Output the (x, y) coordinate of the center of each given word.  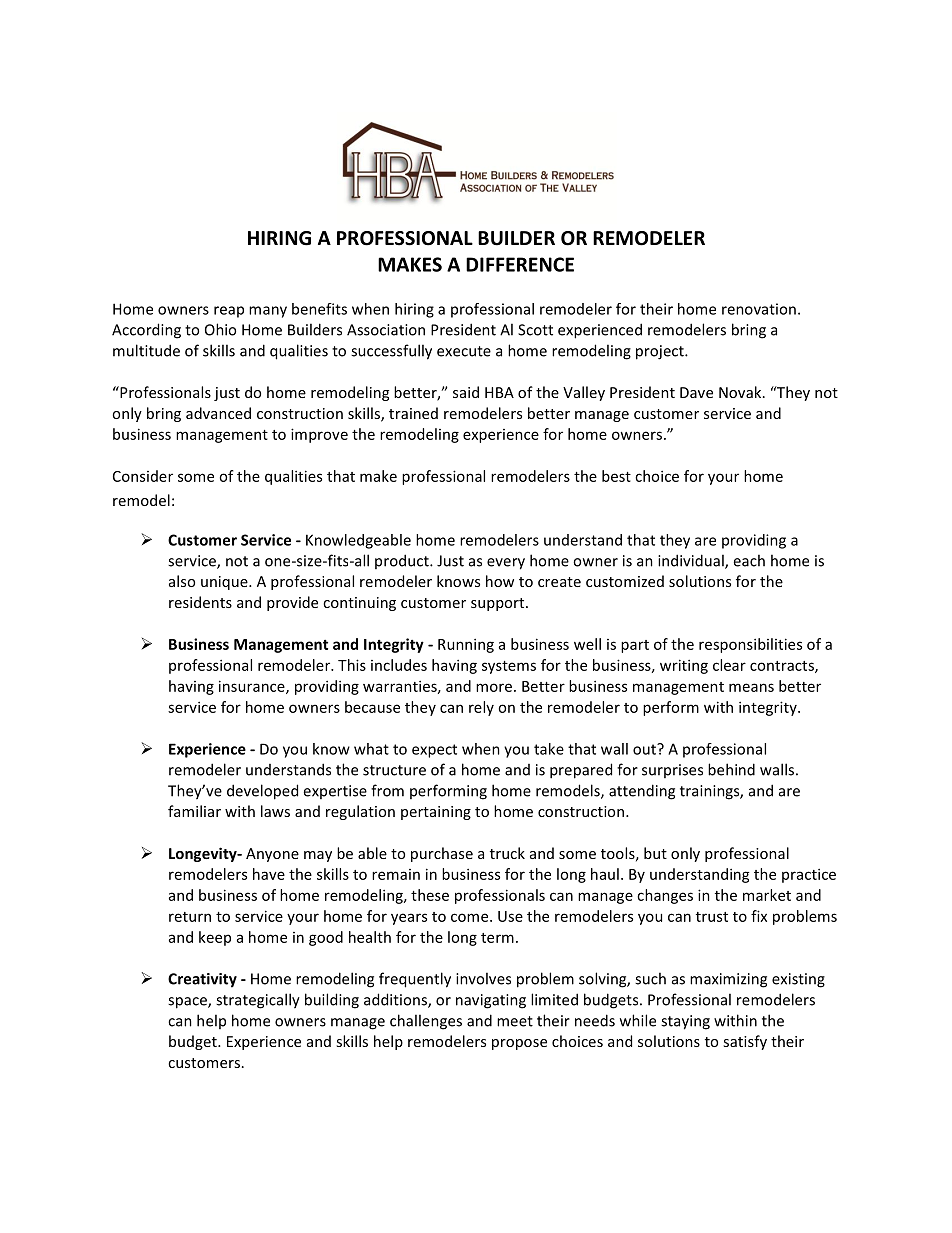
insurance (253, 687)
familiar (194, 811)
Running (466, 645)
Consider (143, 476)
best (616, 476)
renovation (759, 309)
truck (507, 853)
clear (729, 665)
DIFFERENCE (520, 264)
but (655, 853)
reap (229, 312)
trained (413, 413)
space (188, 1003)
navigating (491, 1001)
